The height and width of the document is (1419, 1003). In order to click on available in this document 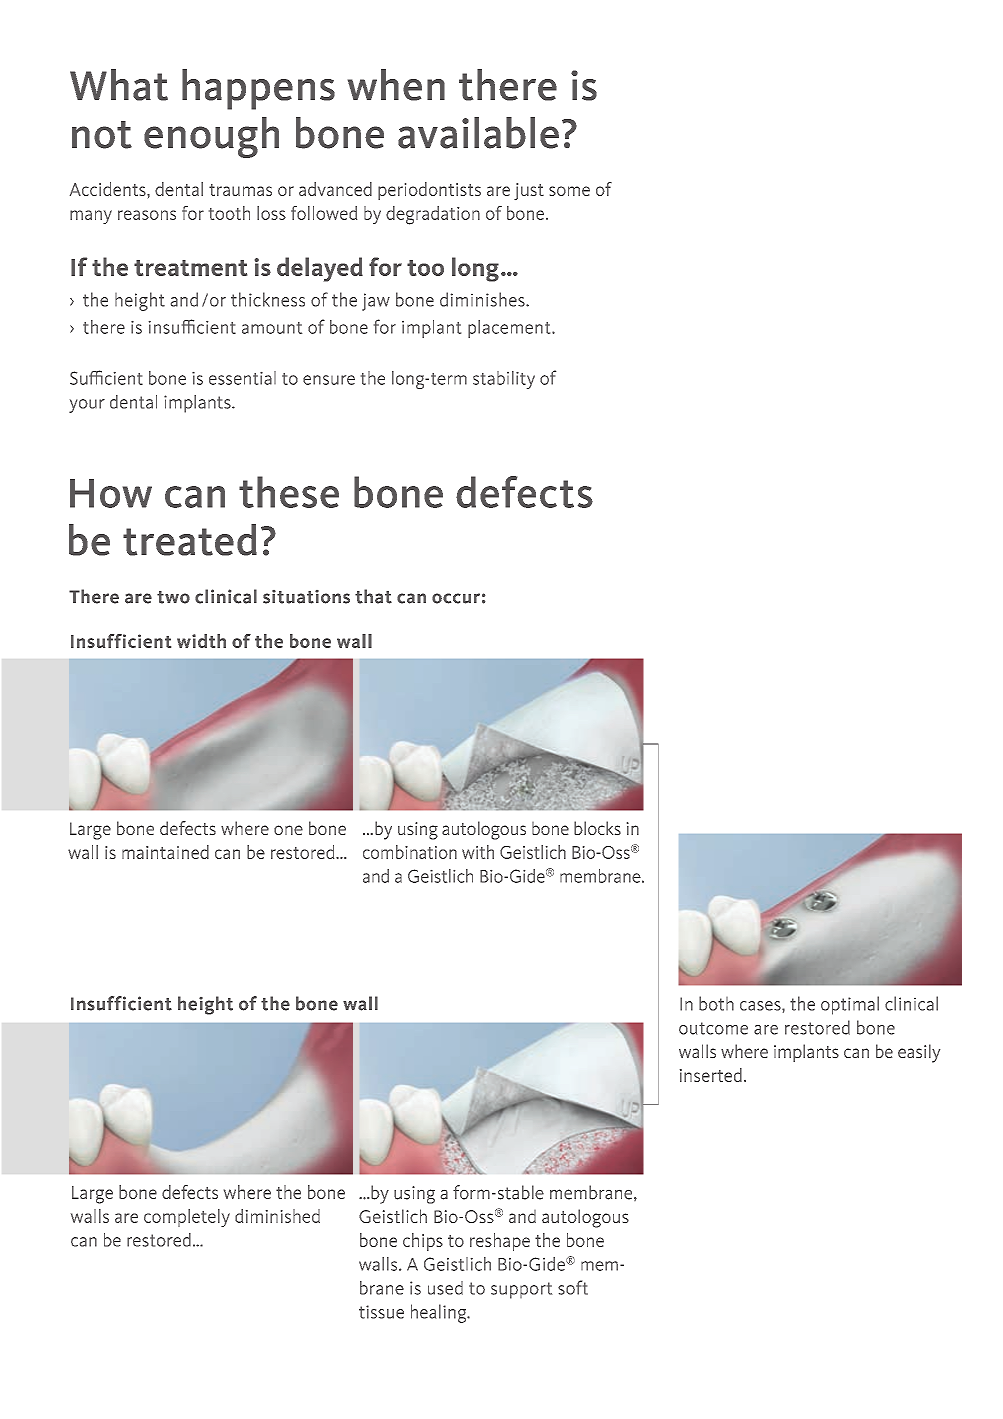, I will do `click(478, 133)`.
